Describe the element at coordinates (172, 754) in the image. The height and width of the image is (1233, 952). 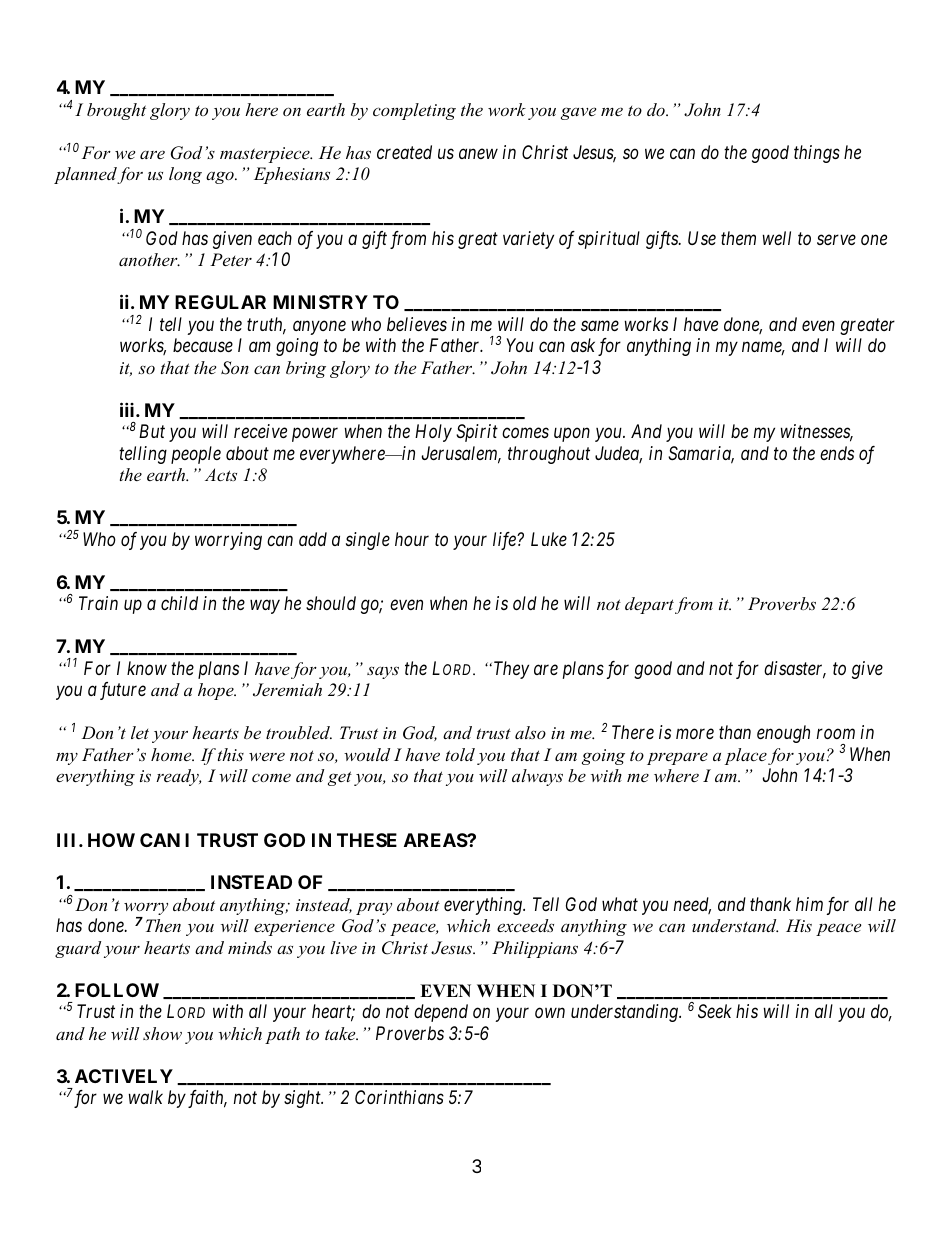
I see `home` at that location.
